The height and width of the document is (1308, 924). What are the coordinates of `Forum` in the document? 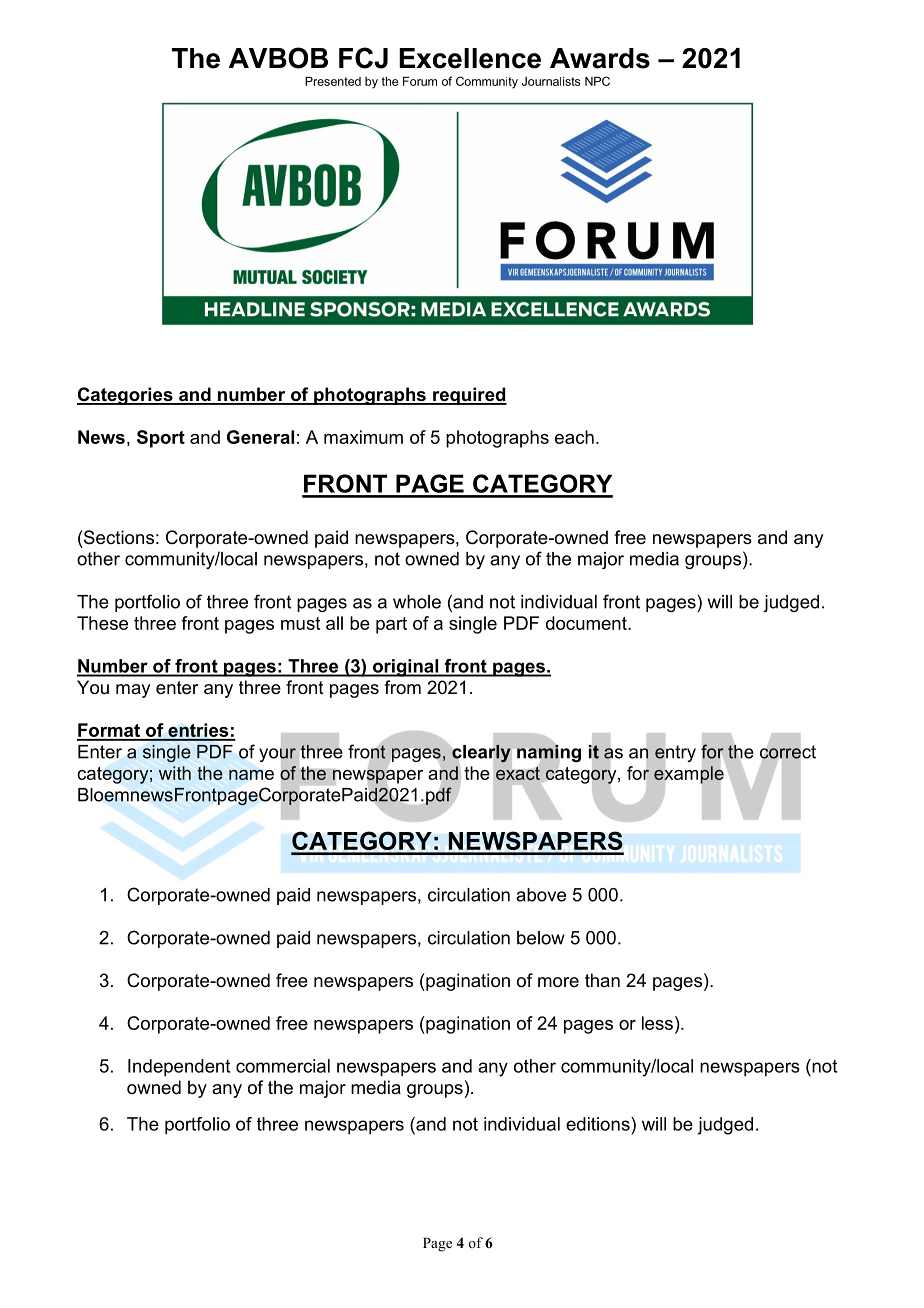 It's located at (420, 81).
